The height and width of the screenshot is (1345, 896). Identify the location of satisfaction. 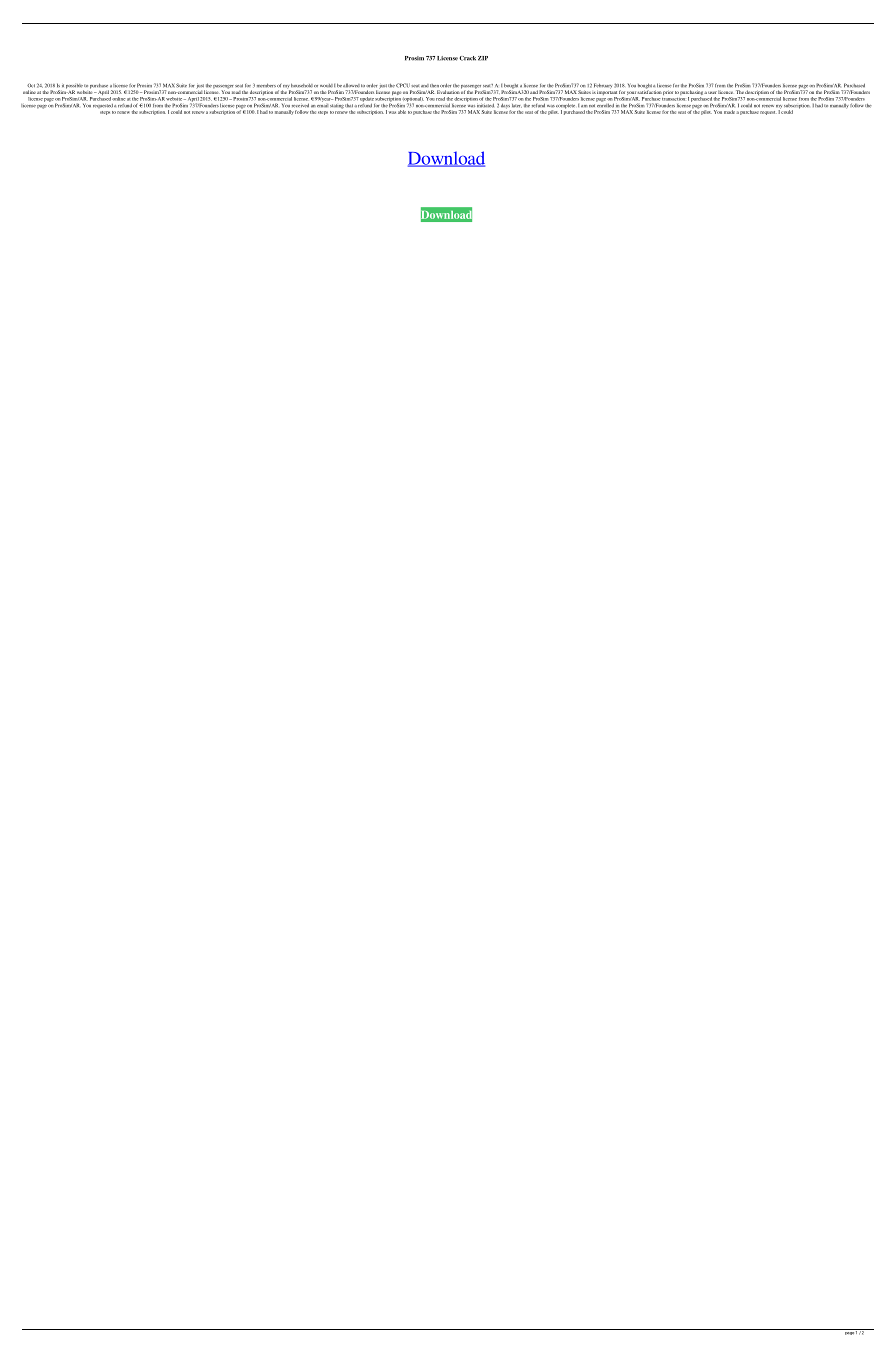
(650, 91).
